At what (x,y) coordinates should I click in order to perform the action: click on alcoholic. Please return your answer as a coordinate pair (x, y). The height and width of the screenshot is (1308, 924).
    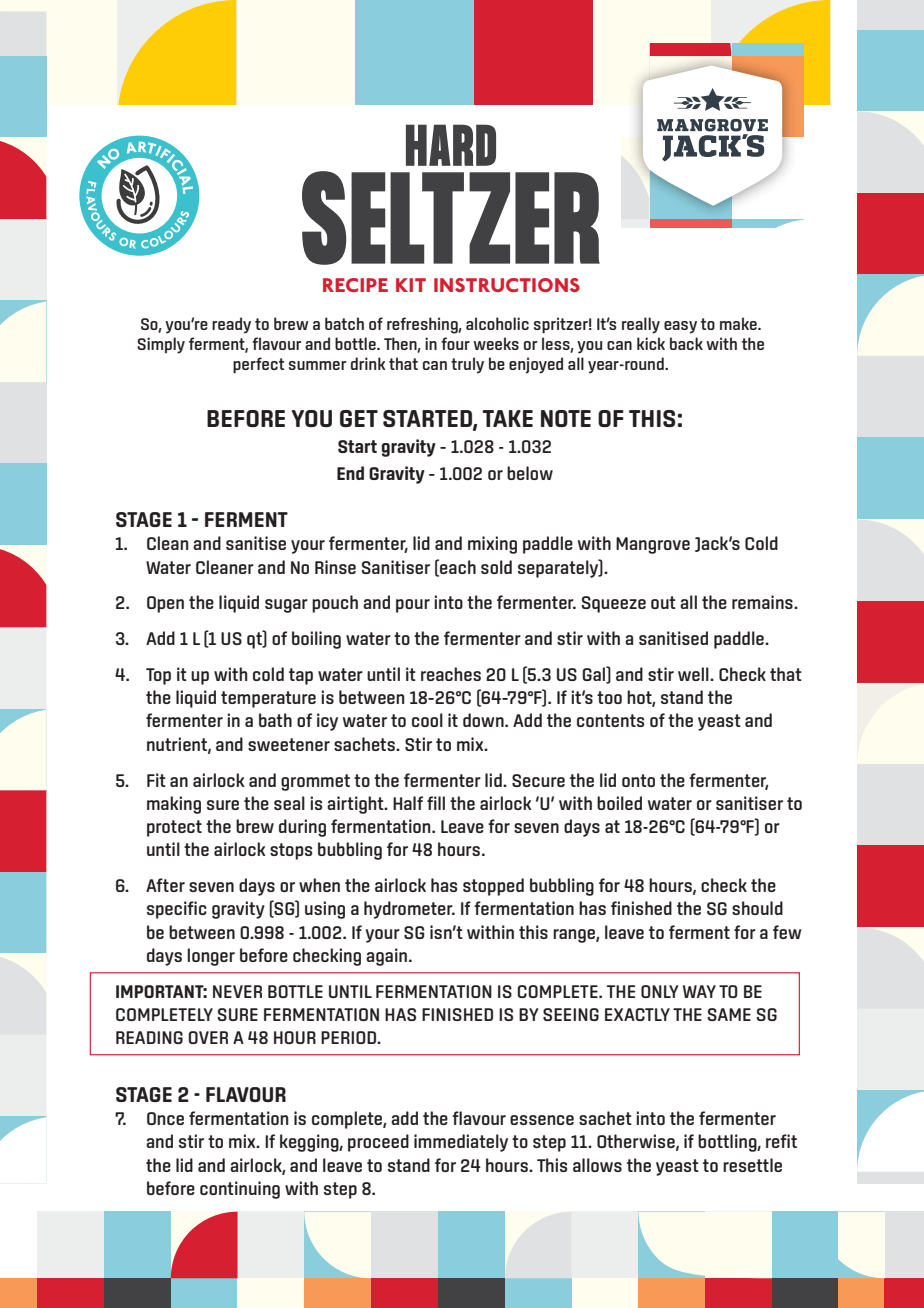
    Looking at the image, I should click on (497, 323).
